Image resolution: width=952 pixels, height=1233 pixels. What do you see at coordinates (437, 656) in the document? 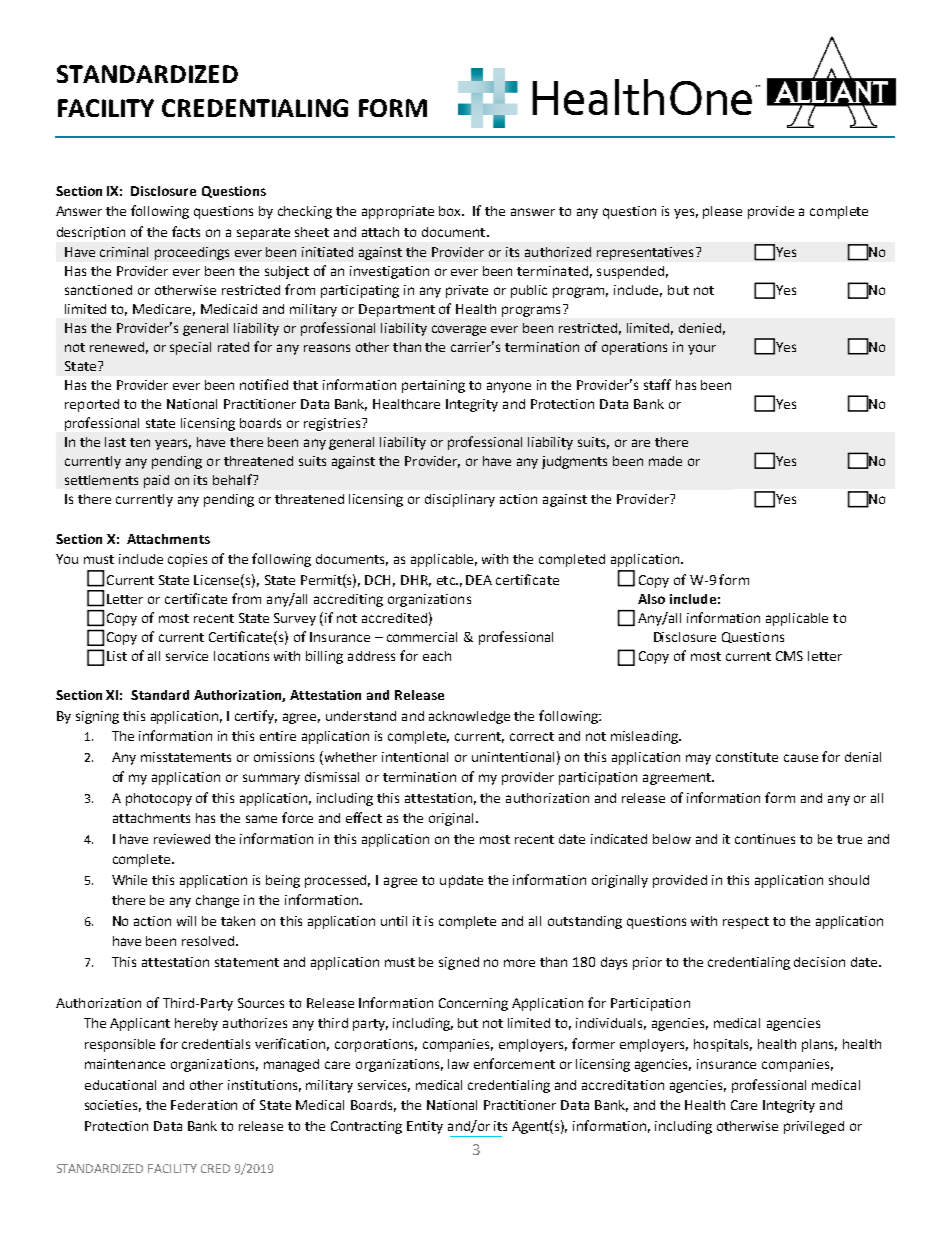
I see `each` at bounding box center [437, 656].
